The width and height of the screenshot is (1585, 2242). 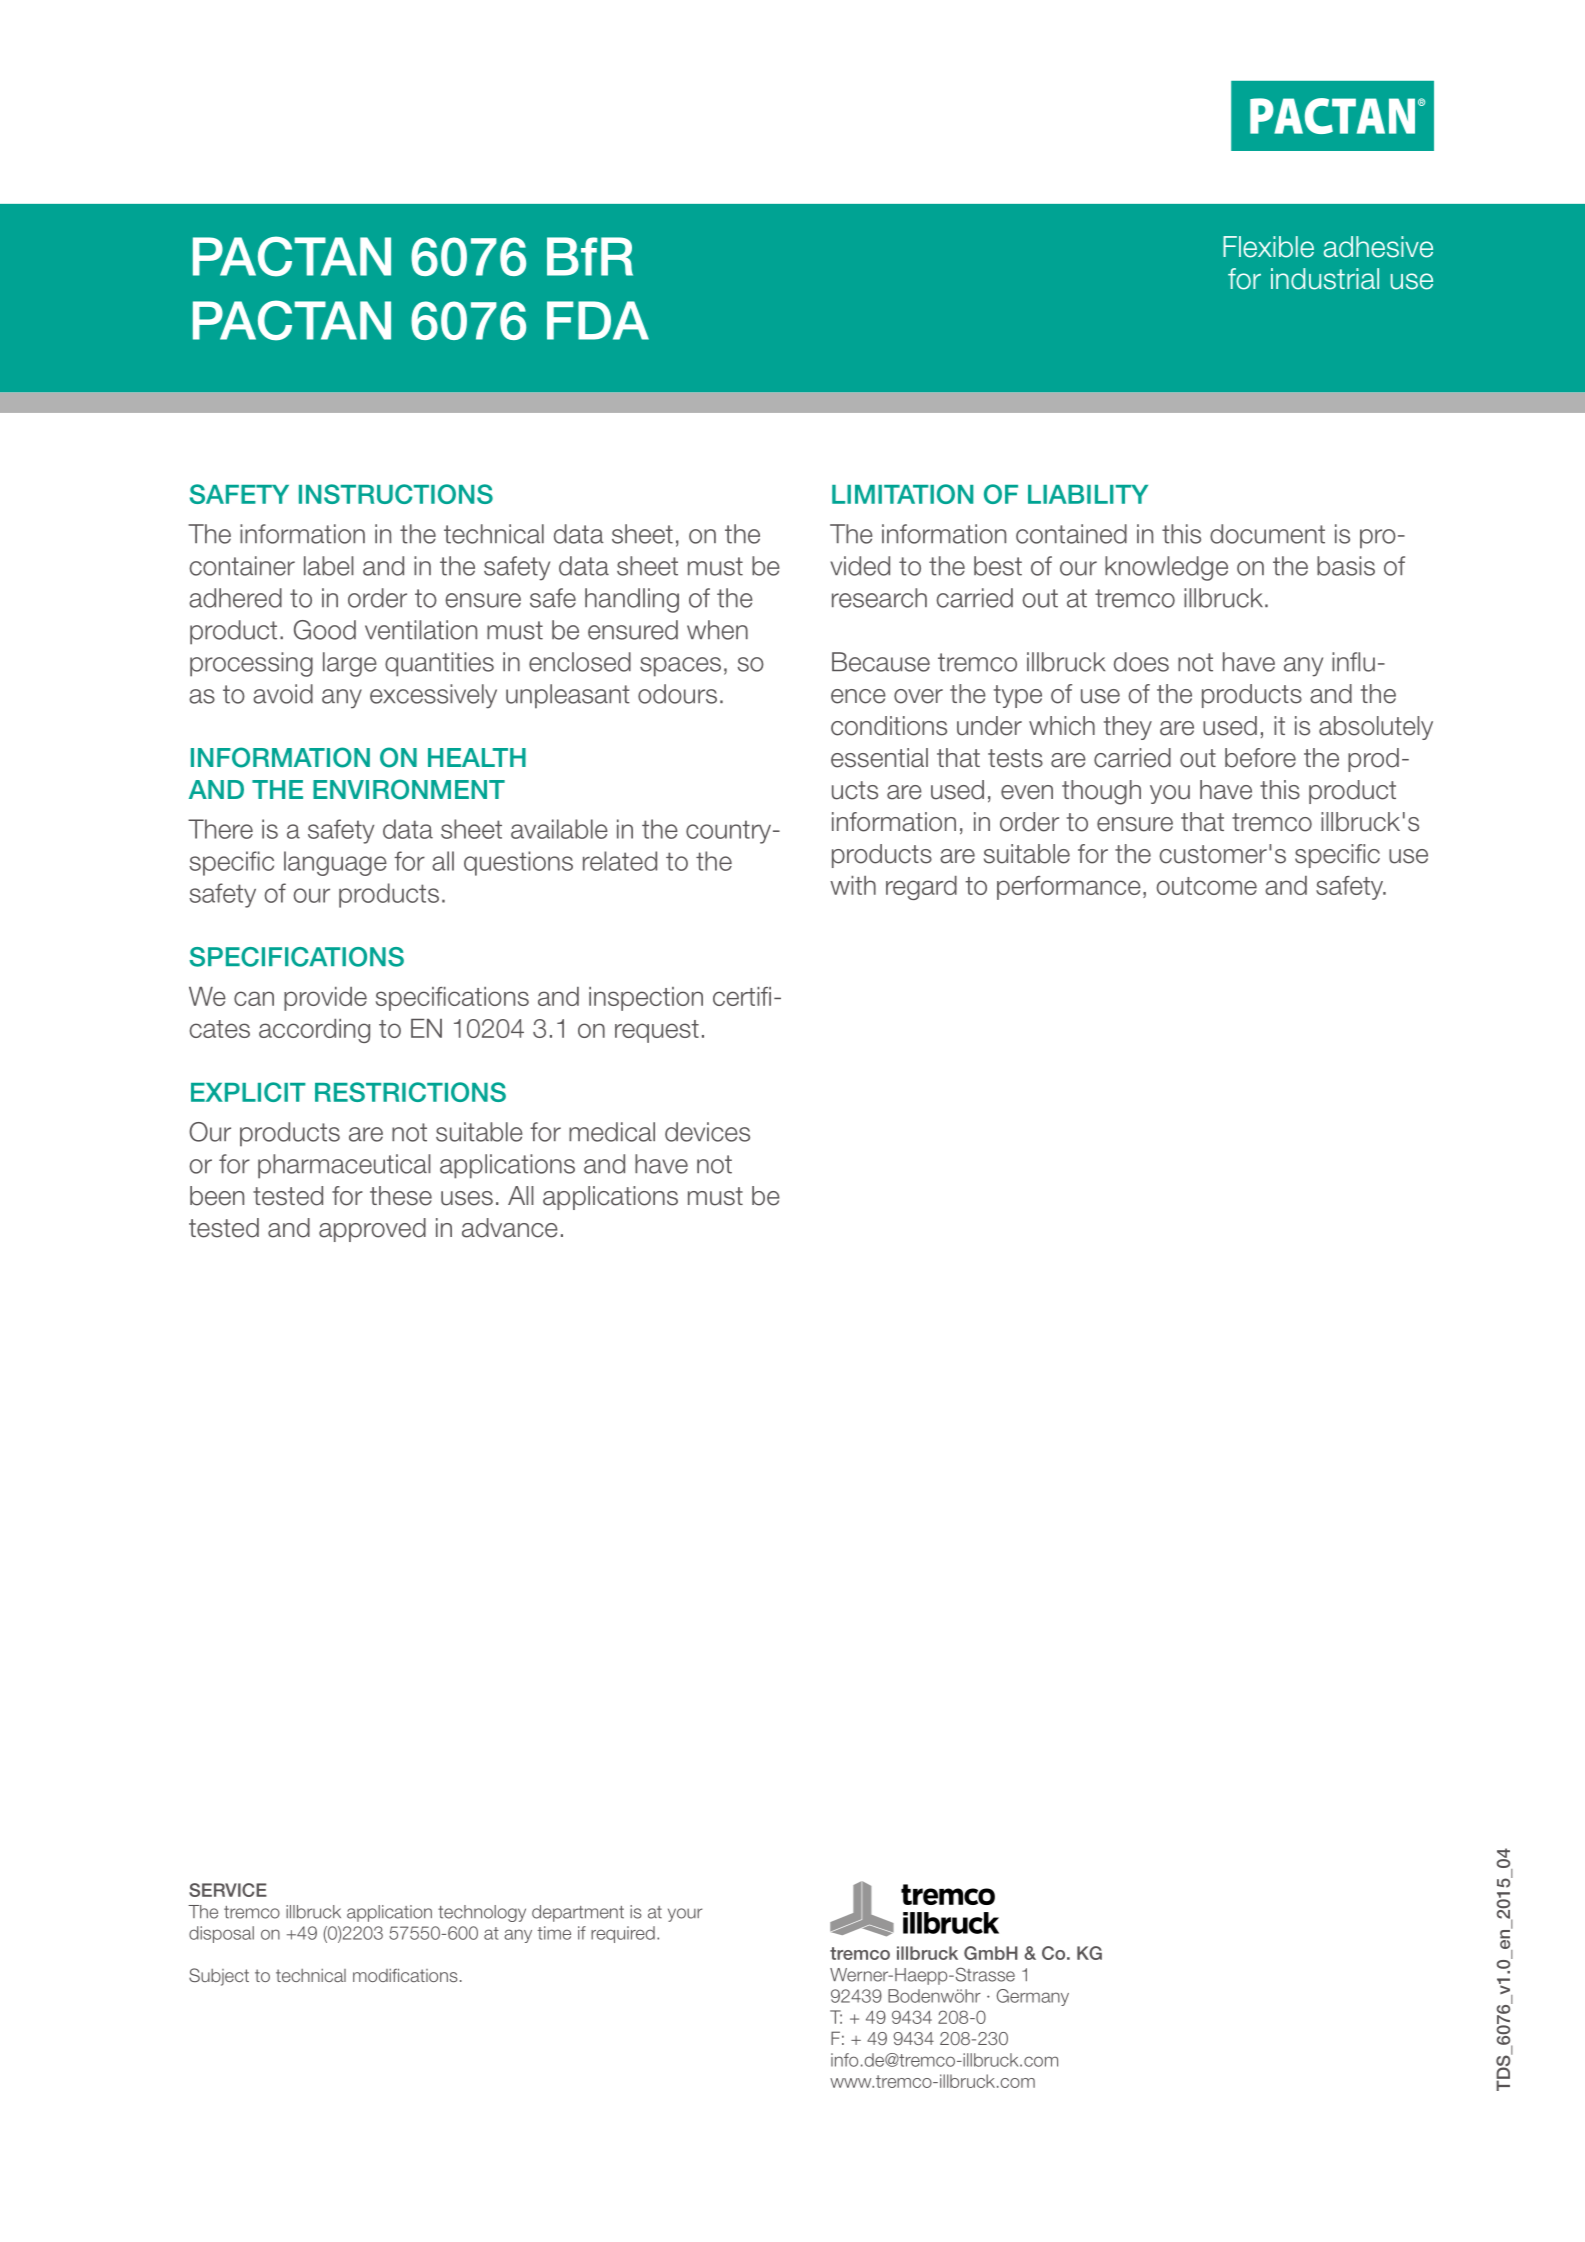 I want to click on required, so click(x=623, y=1934).
